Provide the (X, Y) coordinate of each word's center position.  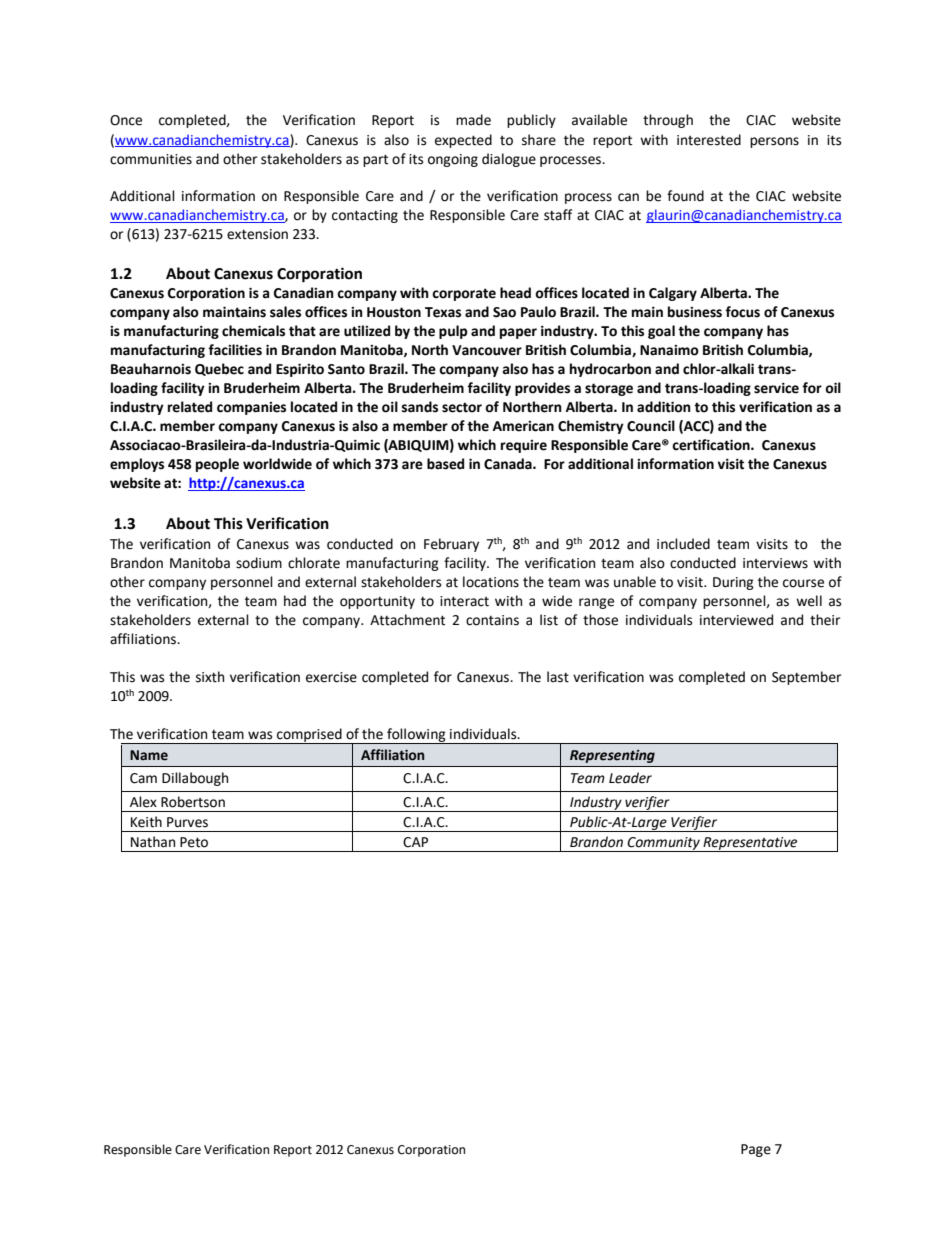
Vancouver (487, 350)
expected (463, 141)
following (416, 736)
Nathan (153, 842)
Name (149, 755)
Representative (750, 844)
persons (774, 142)
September (806, 678)
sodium (259, 563)
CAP (415, 842)
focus (742, 312)
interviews (775, 563)
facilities (235, 350)
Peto (194, 842)
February (451, 545)
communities (151, 159)
